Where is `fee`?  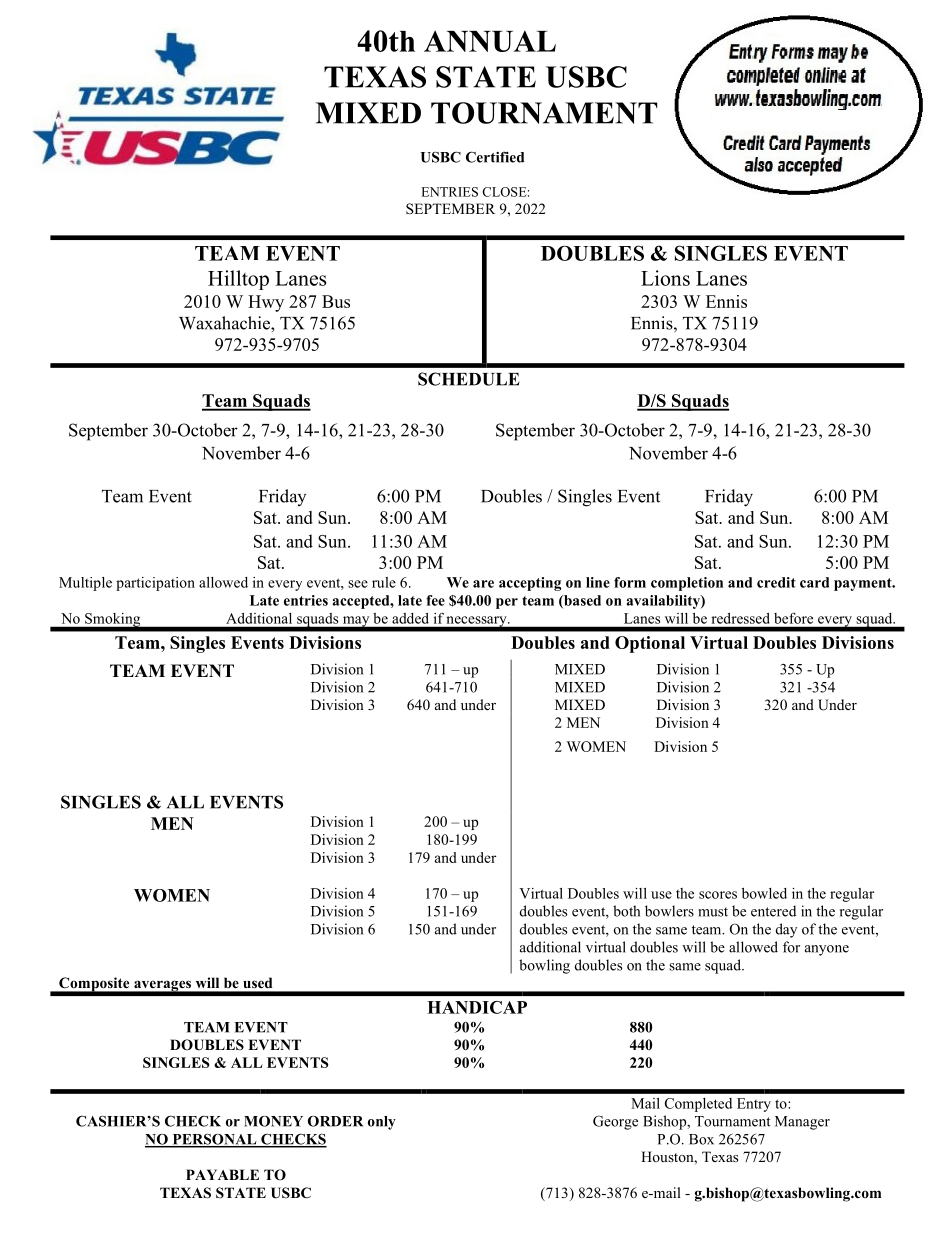 fee is located at coordinates (435, 600).
